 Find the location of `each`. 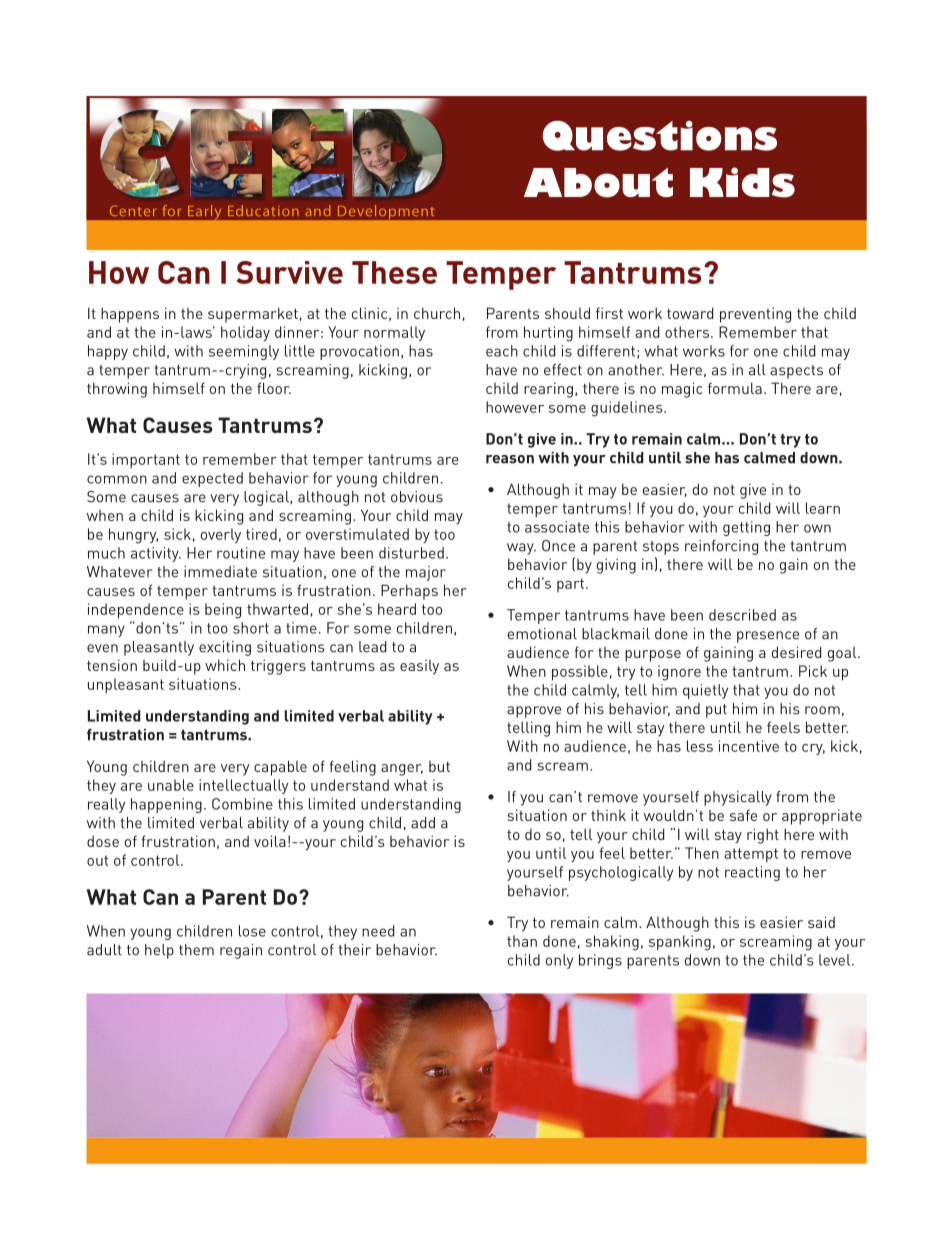

each is located at coordinates (502, 351).
